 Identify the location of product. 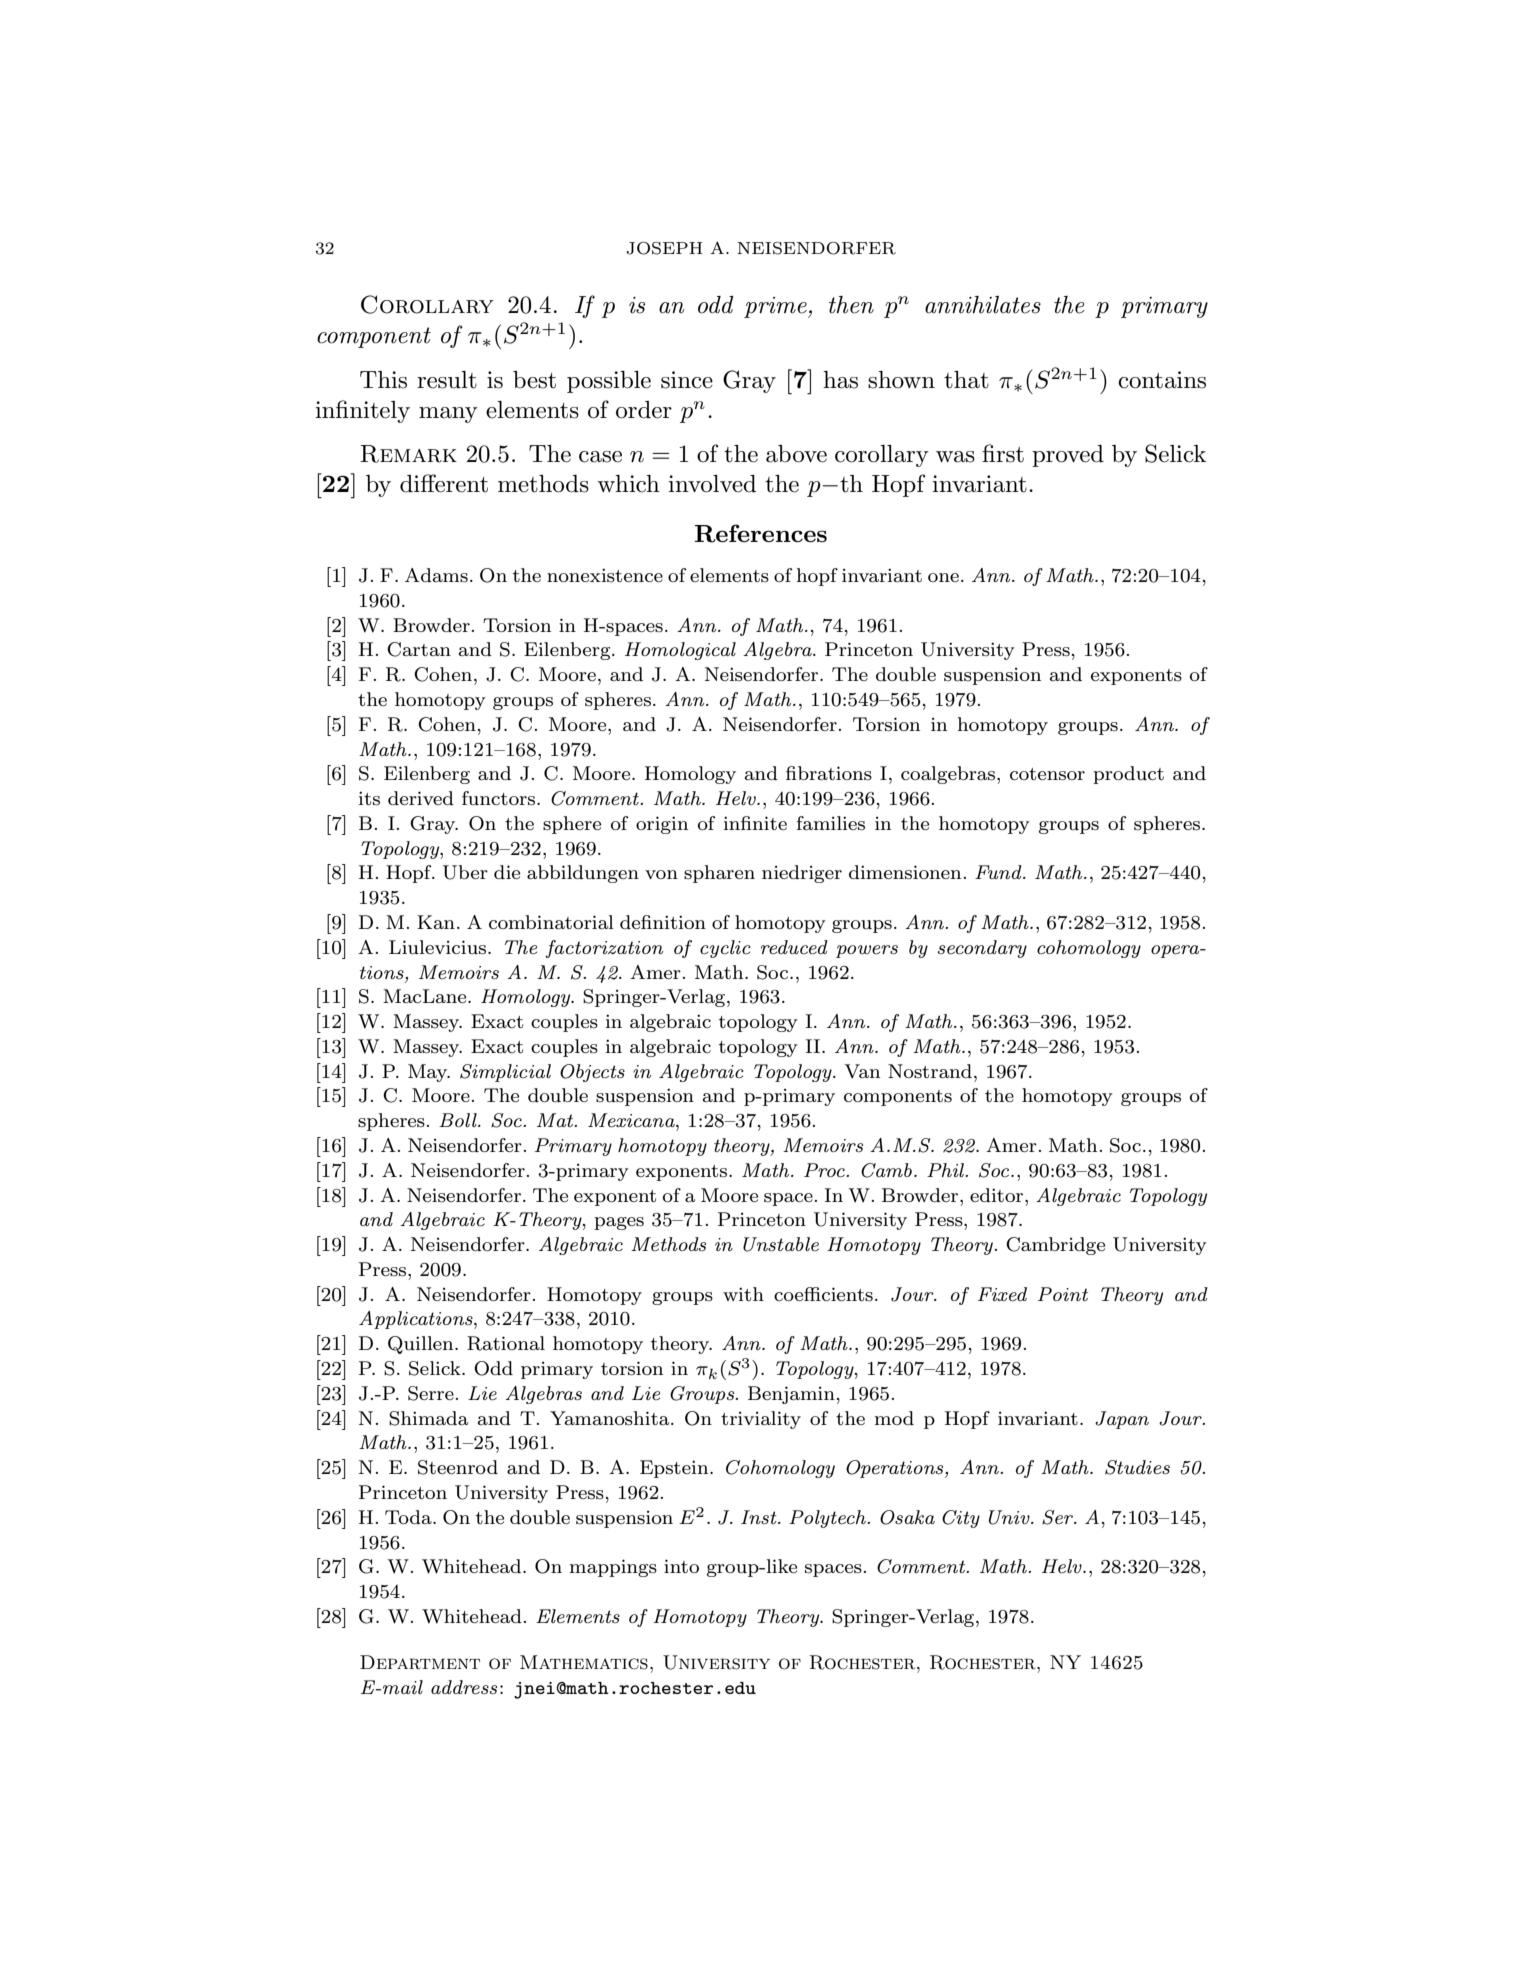
(1128, 775).
